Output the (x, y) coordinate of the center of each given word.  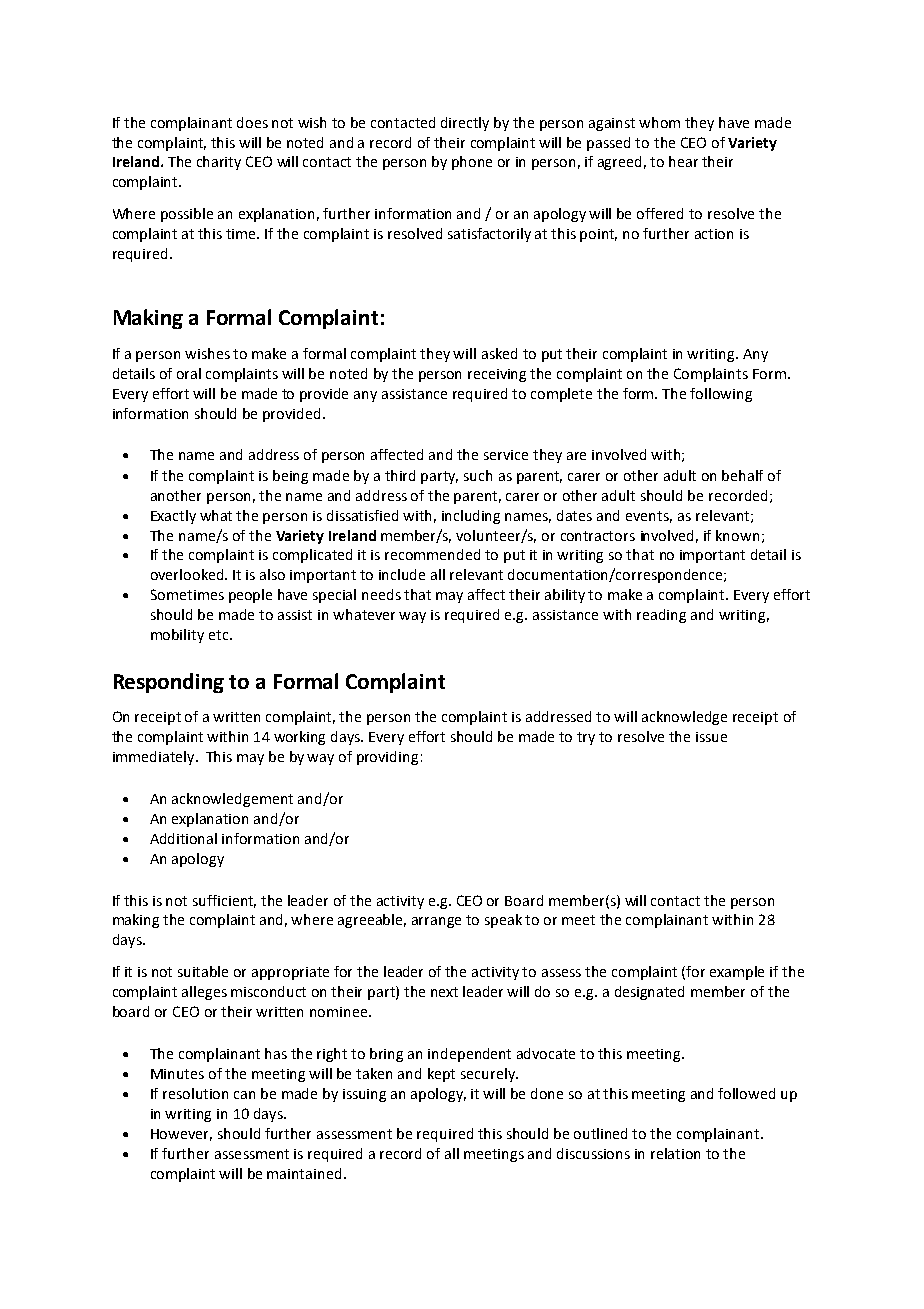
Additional (183, 838)
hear (683, 161)
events (649, 517)
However (181, 1135)
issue (711, 737)
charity (219, 163)
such (478, 475)
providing (387, 758)
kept (441, 1075)
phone (472, 163)
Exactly (173, 517)
